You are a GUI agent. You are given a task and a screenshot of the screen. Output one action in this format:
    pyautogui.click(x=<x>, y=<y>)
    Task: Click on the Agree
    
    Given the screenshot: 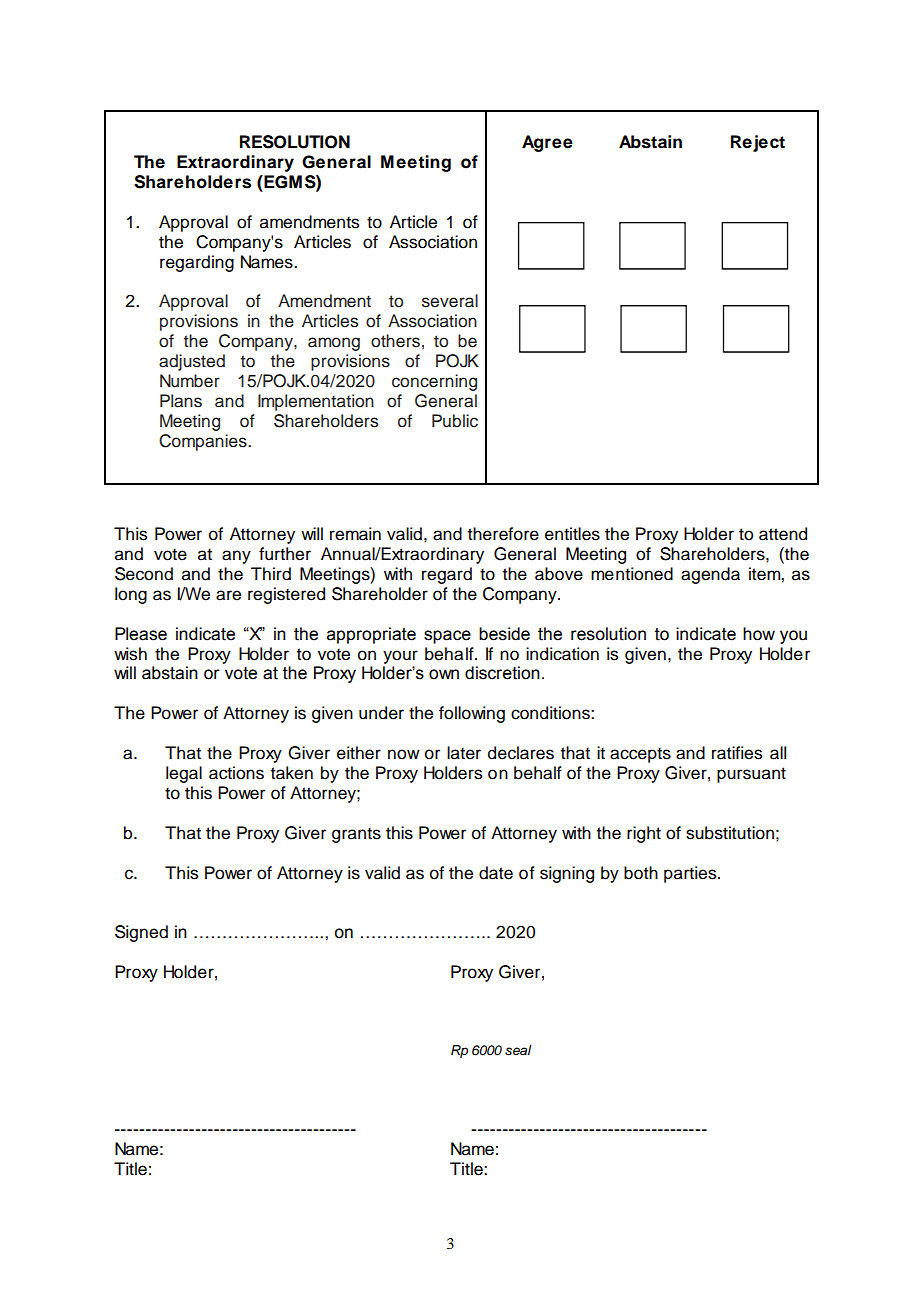 What is the action you would take?
    pyautogui.click(x=547, y=143)
